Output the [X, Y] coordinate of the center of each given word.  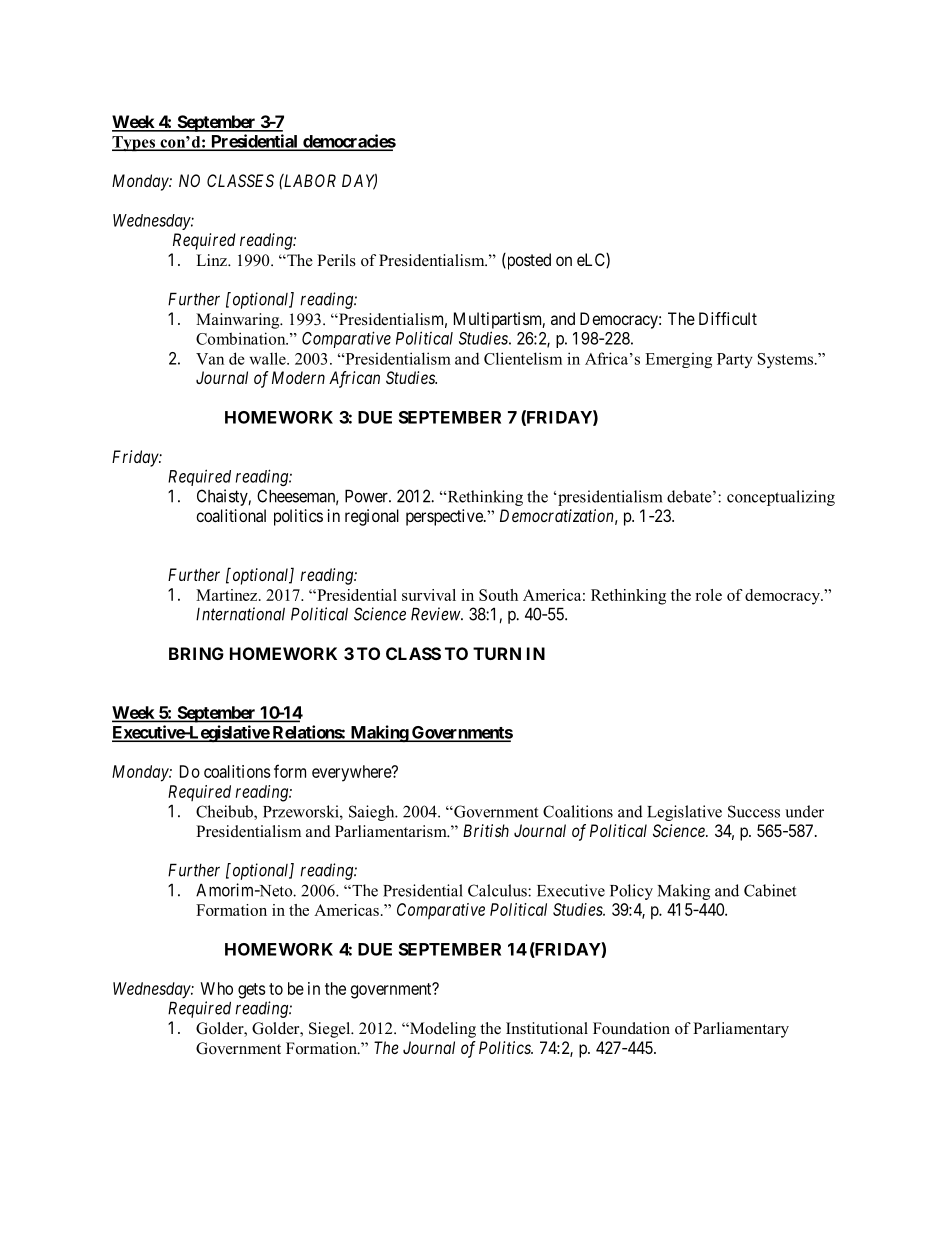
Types [134, 144]
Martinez [228, 595]
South [498, 595]
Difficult [728, 318]
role [708, 595]
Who [216, 988]
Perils [336, 260]
